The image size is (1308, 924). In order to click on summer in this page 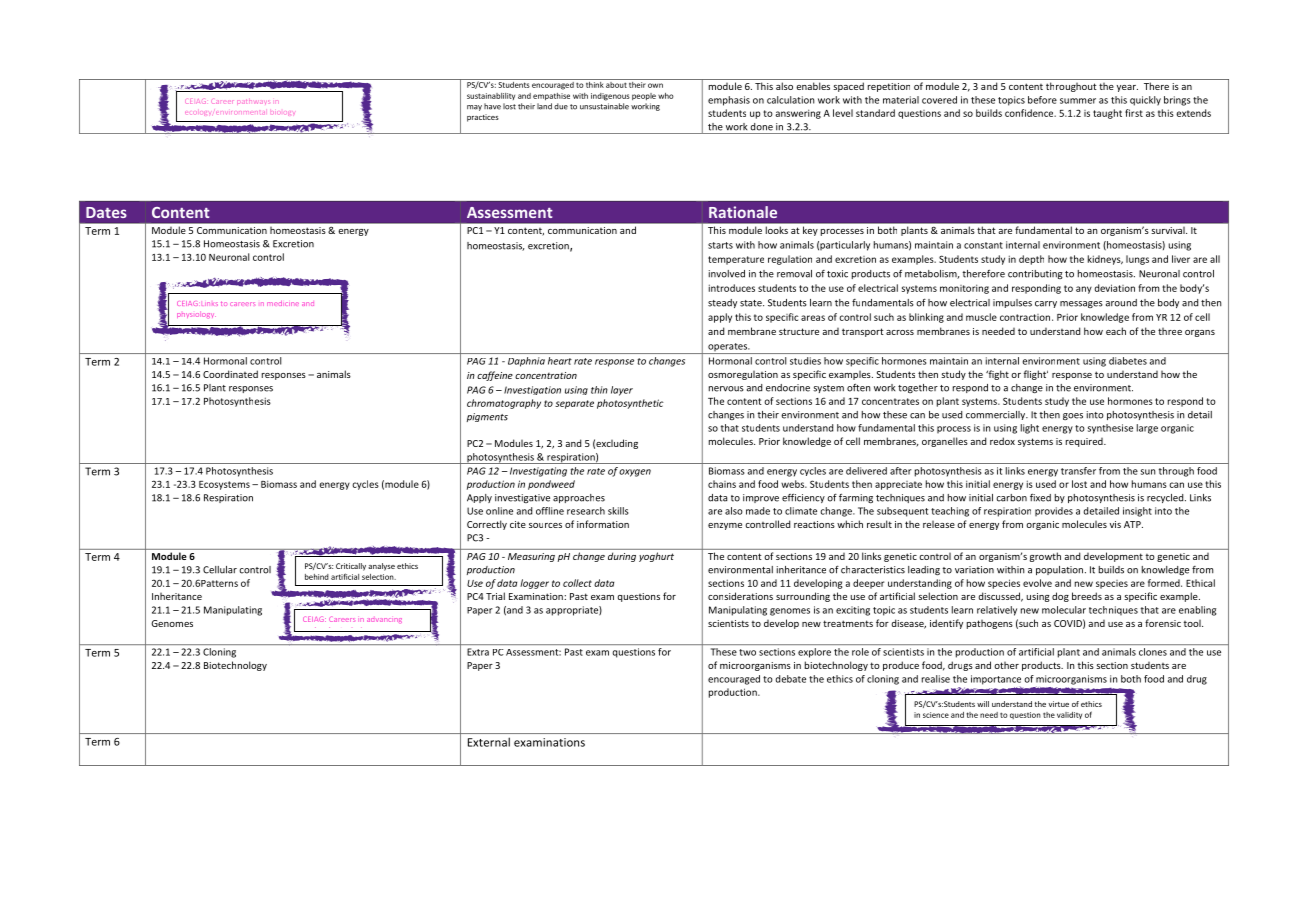, I will do `click(1078, 101)`.
